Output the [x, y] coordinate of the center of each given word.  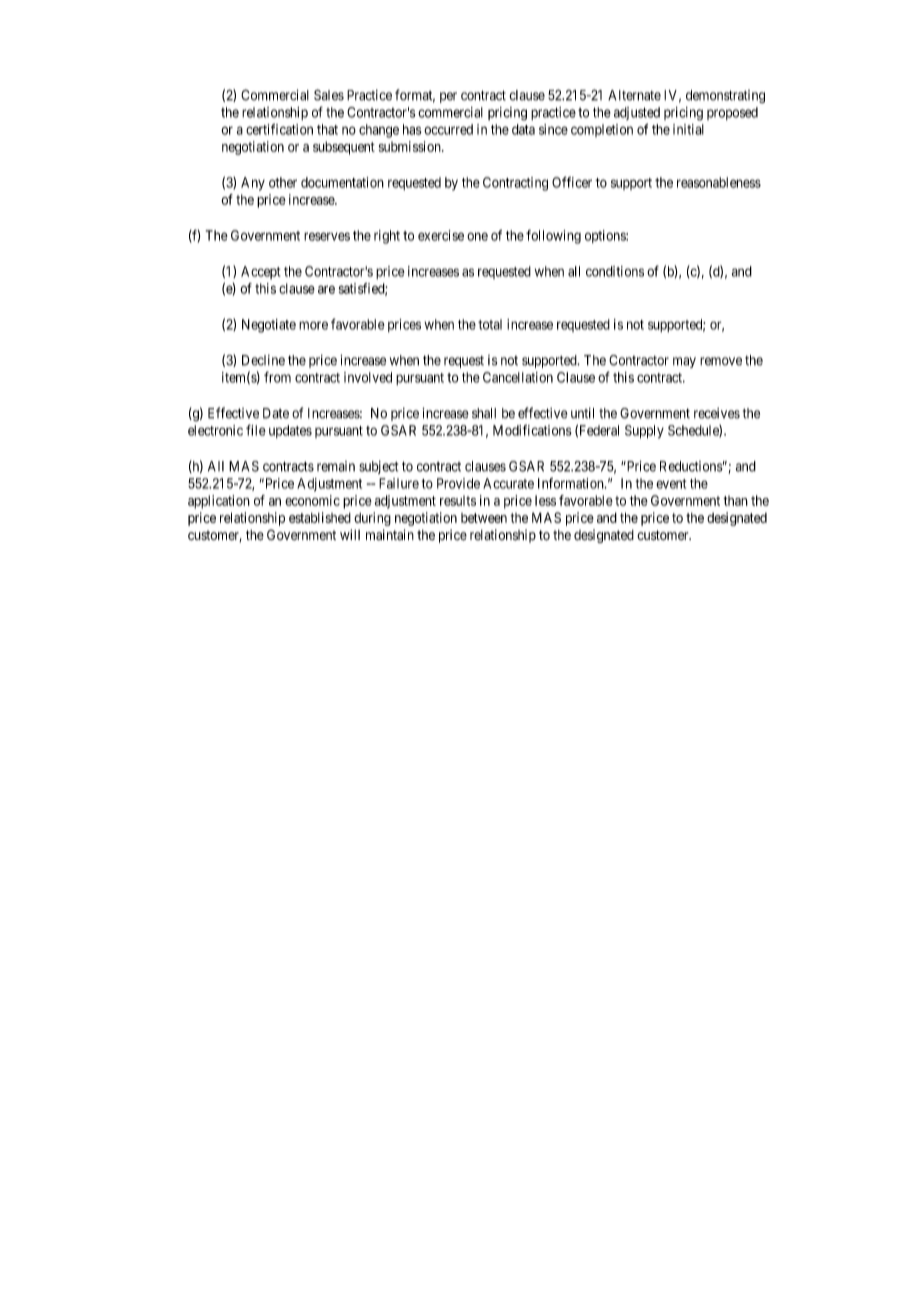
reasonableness [719, 182]
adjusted [637, 113]
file [256, 430]
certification [279, 129]
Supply [644, 432]
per [448, 97]
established [320, 517]
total [490, 324]
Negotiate [269, 326]
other [283, 182]
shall [484, 413]
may [684, 362]
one [477, 236]
